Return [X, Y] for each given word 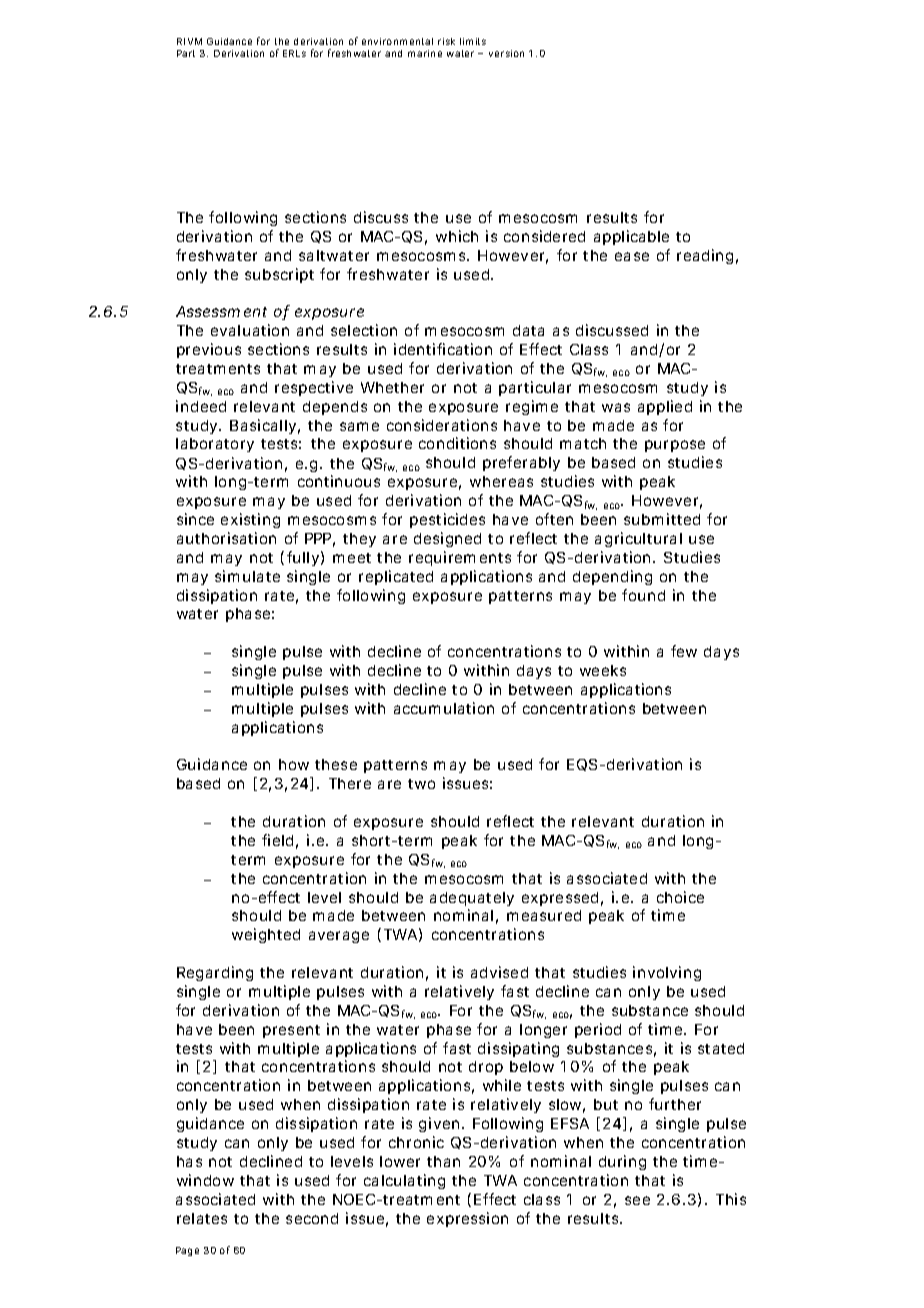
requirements [460, 558]
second [312, 1218]
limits [473, 41]
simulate [247, 576]
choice [680, 897]
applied [665, 407]
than [443, 1161]
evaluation [250, 330]
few [684, 651]
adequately [472, 899]
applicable [631, 237]
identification [443, 349]
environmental [397, 41]
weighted [266, 935]
